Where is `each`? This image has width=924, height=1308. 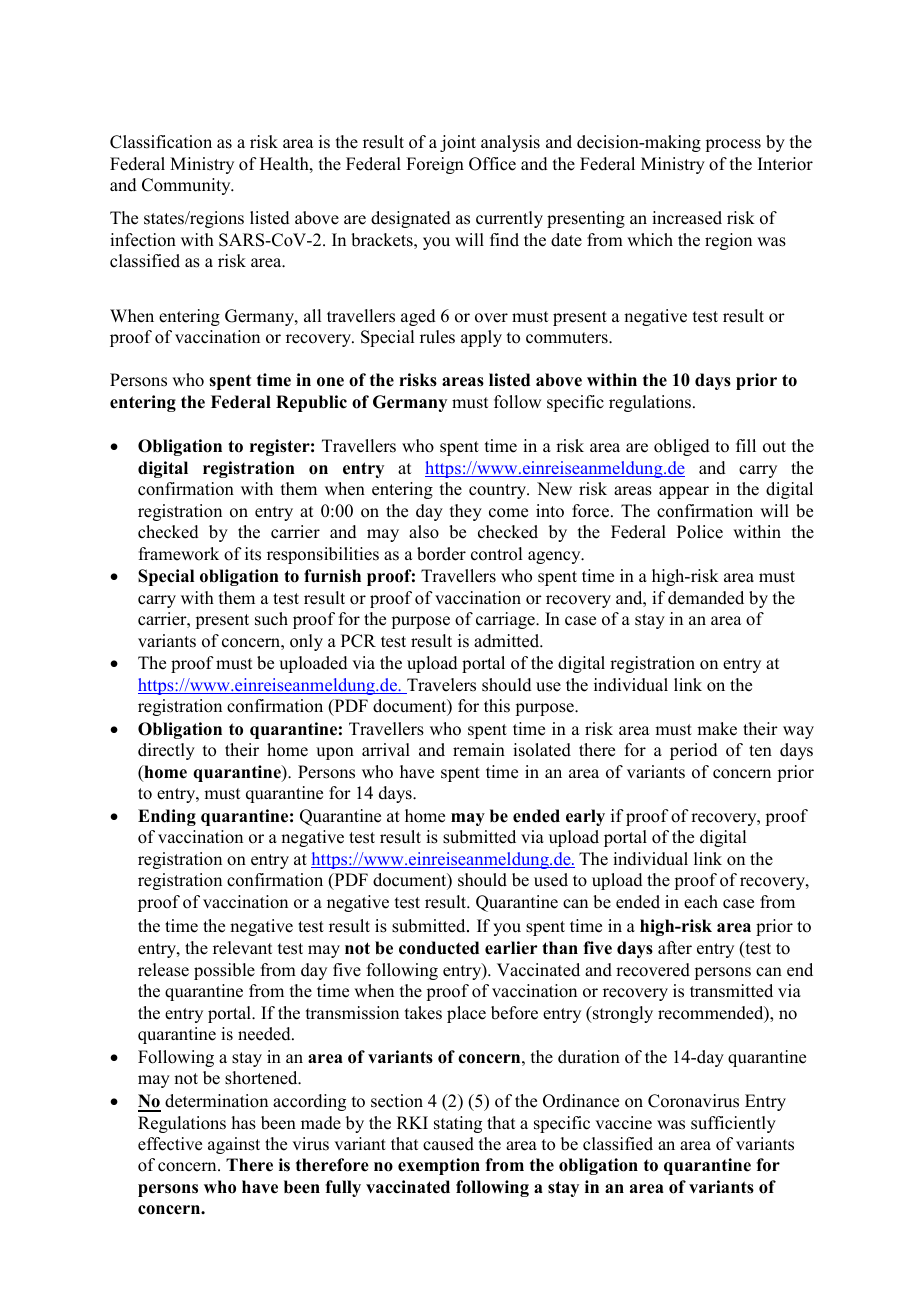 each is located at coordinates (701, 902).
